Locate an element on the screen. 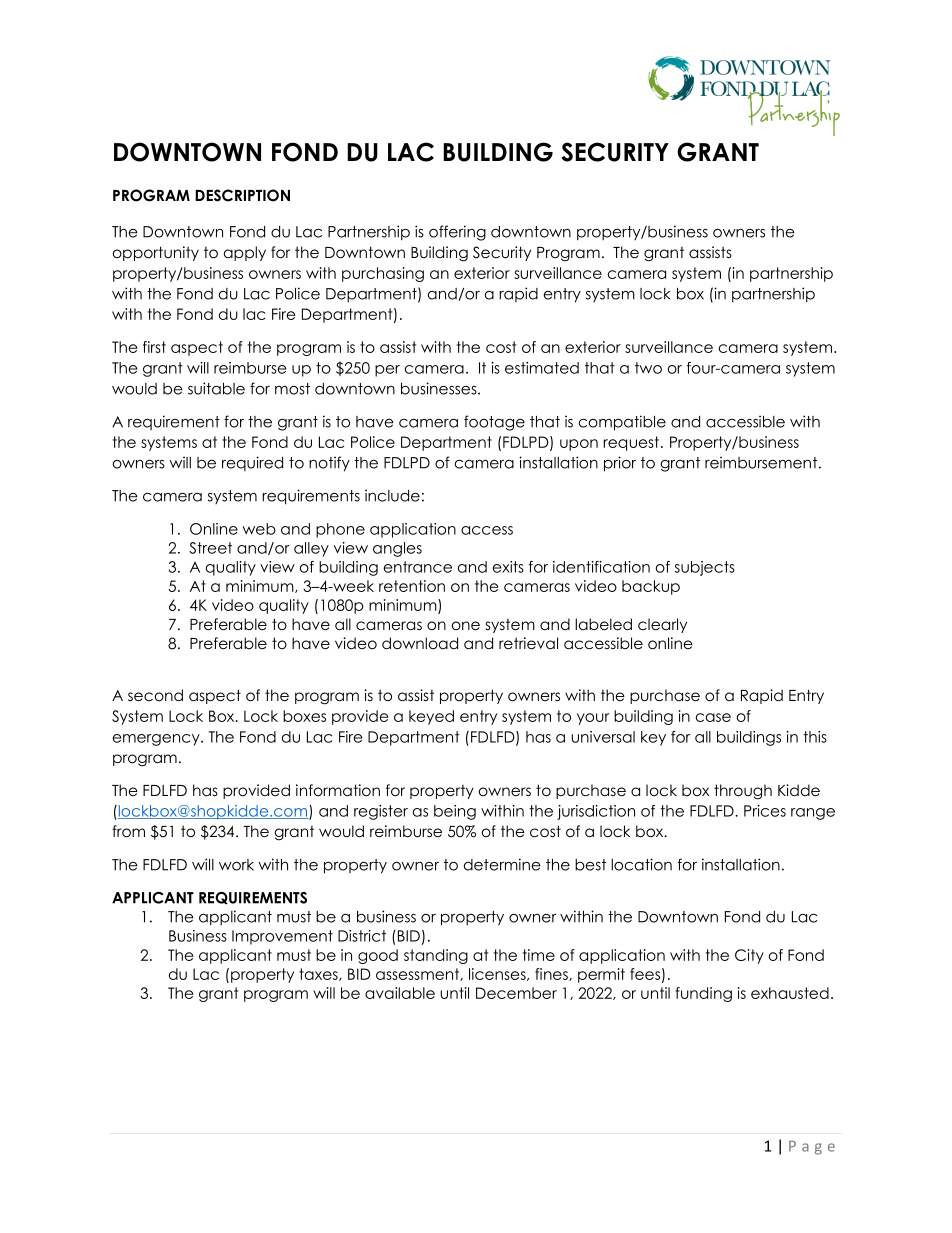  Improvement is located at coordinates (282, 937).
